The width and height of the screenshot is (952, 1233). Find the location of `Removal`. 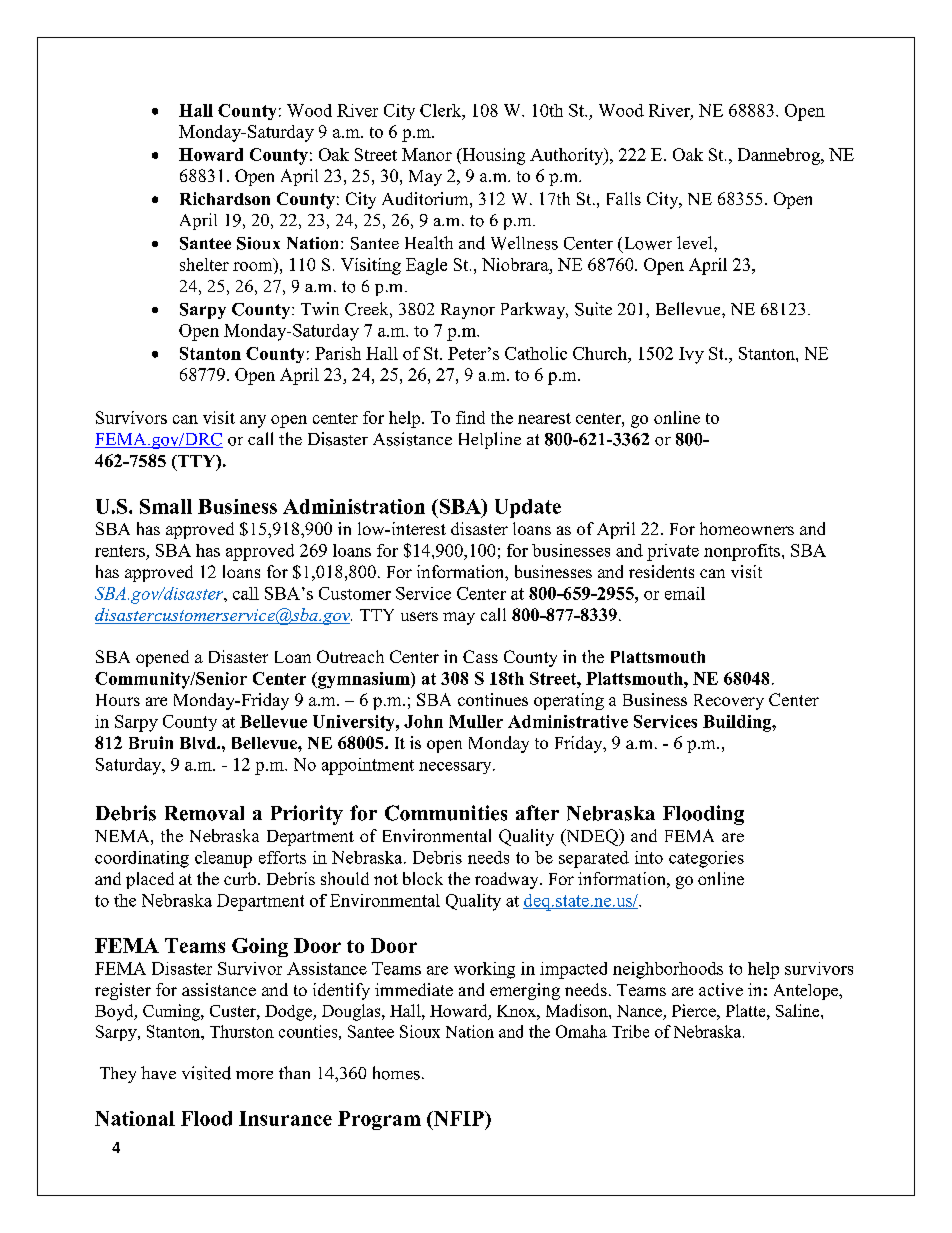

Removal is located at coordinates (204, 813).
